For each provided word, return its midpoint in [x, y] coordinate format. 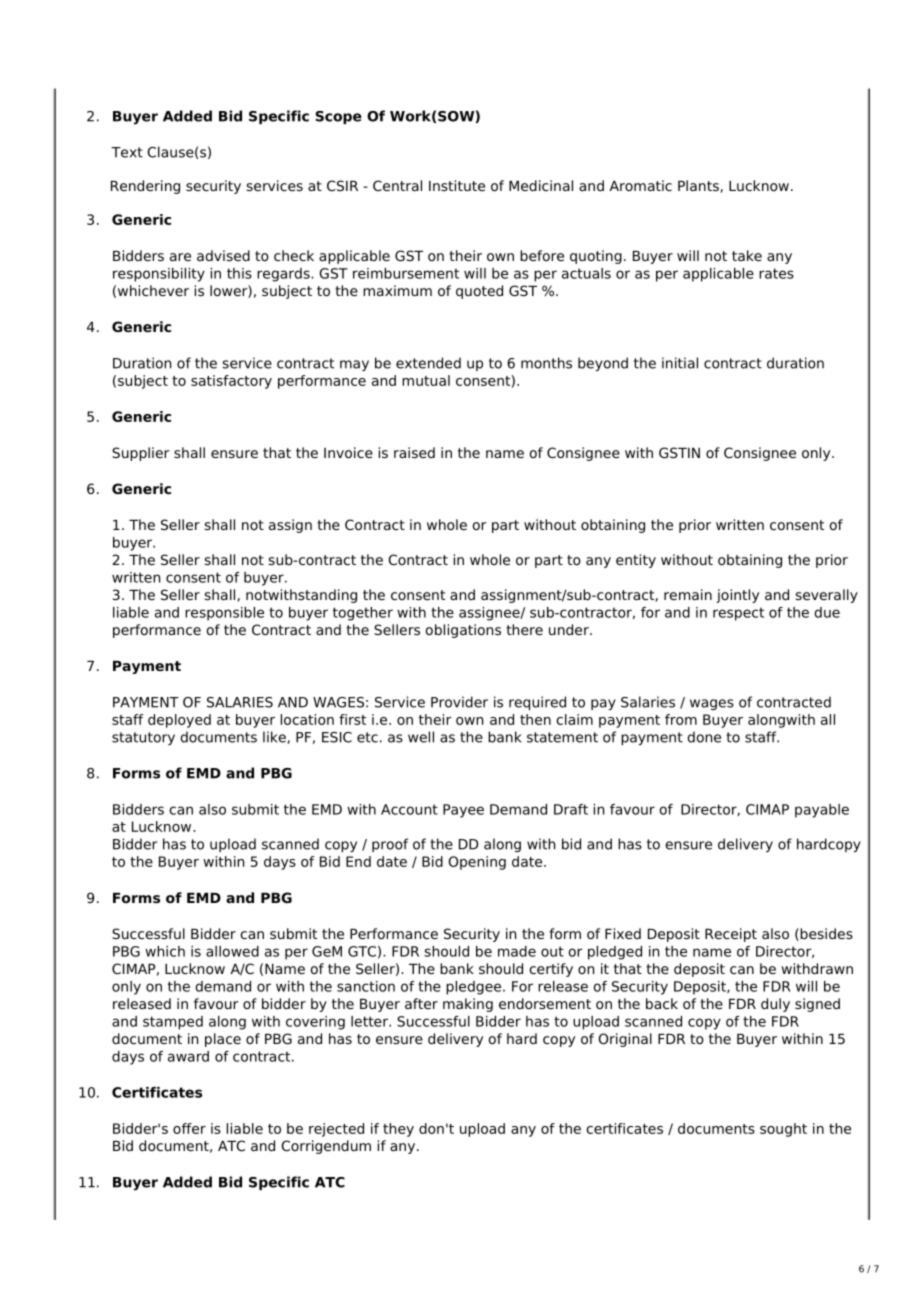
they [398, 1130]
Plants [699, 186]
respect [738, 614]
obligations [463, 631]
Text [127, 152]
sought [783, 1130]
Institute [457, 185]
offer [189, 1128]
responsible [224, 614]
